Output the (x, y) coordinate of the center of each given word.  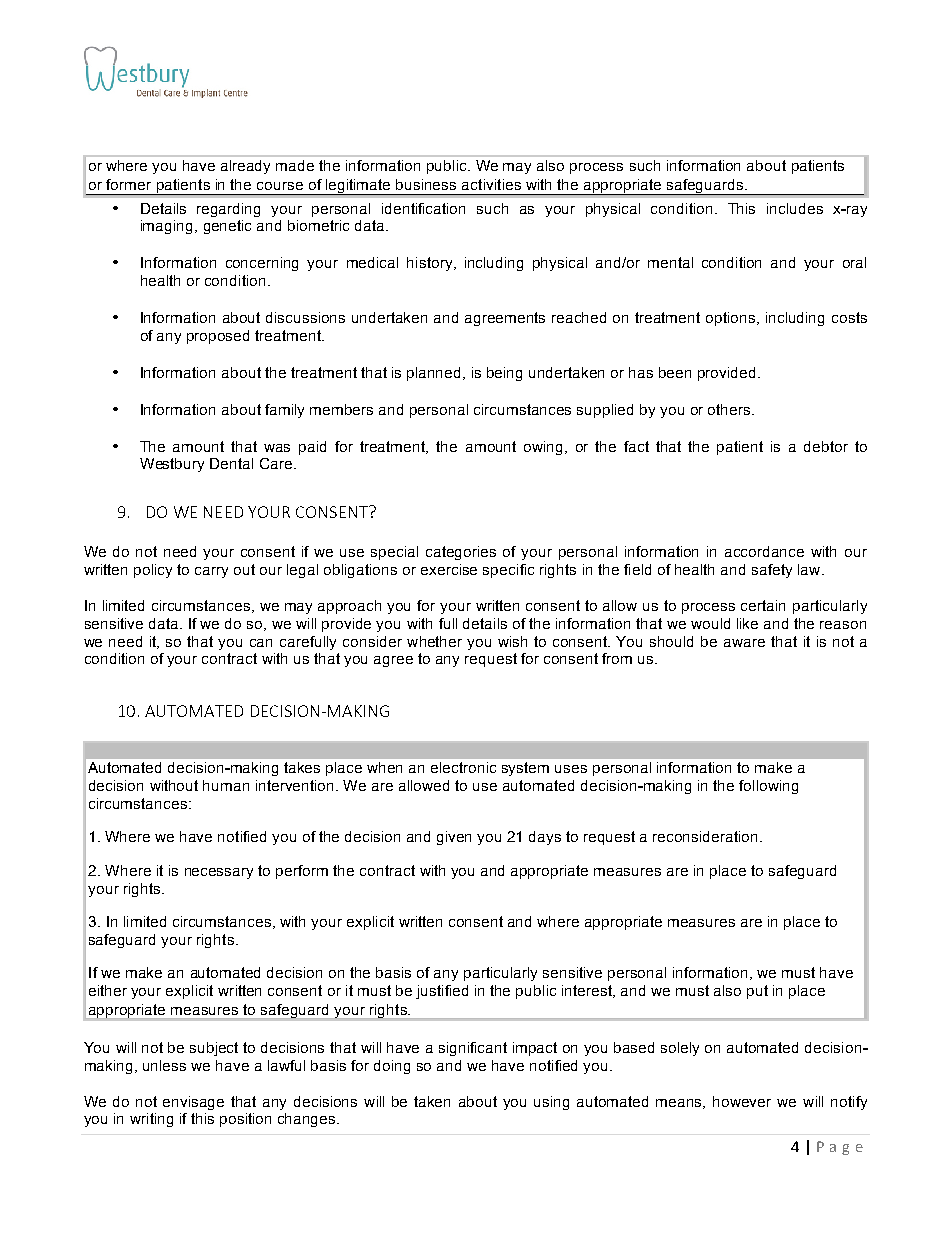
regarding (228, 210)
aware (744, 643)
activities (491, 184)
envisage (193, 1103)
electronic (463, 767)
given (454, 838)
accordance (764, 551)
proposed (218, 337)
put (757, 992)
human (226, 785)
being (504, 374)
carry (211, 572)
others (730, 409)
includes (795, 208)
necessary (219, 873)
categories (461, 553)
